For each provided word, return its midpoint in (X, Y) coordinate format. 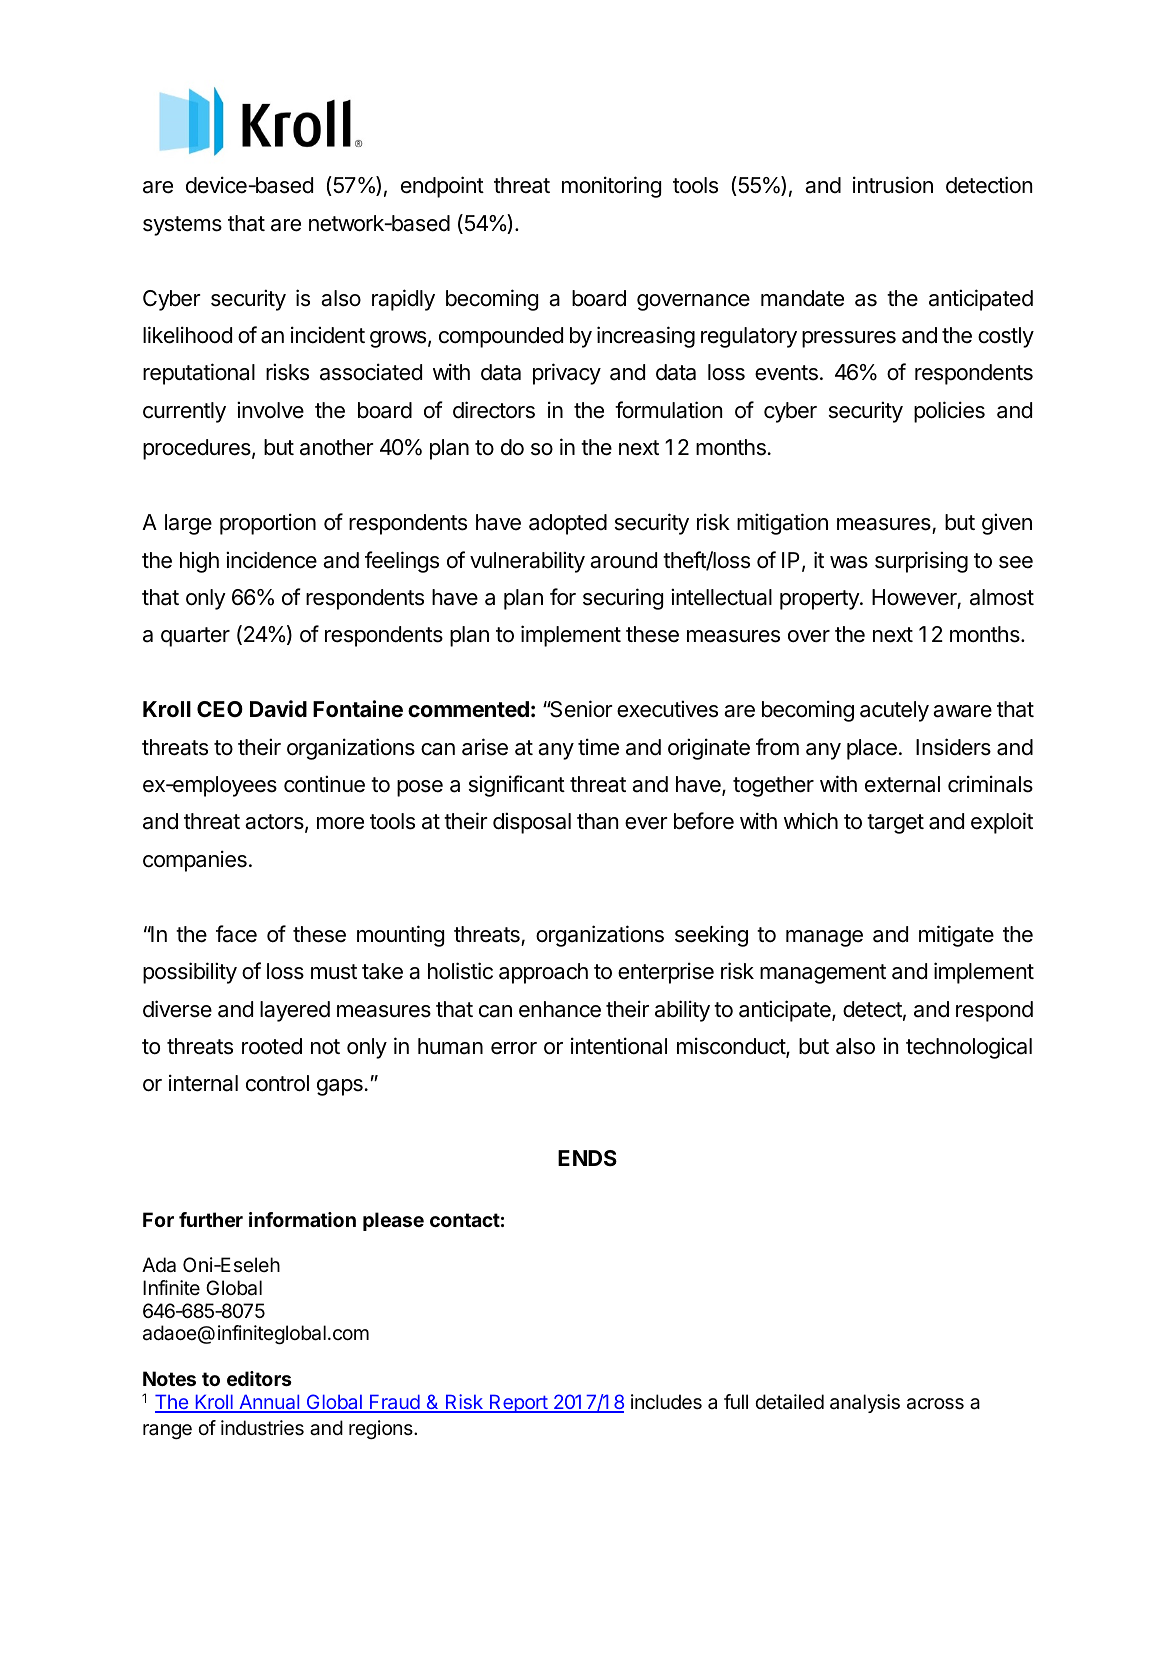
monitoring (611, 187)
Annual (269, 1403)
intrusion (893, 185)
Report (518, 1403)
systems (182, 226)
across (935, 1404)
